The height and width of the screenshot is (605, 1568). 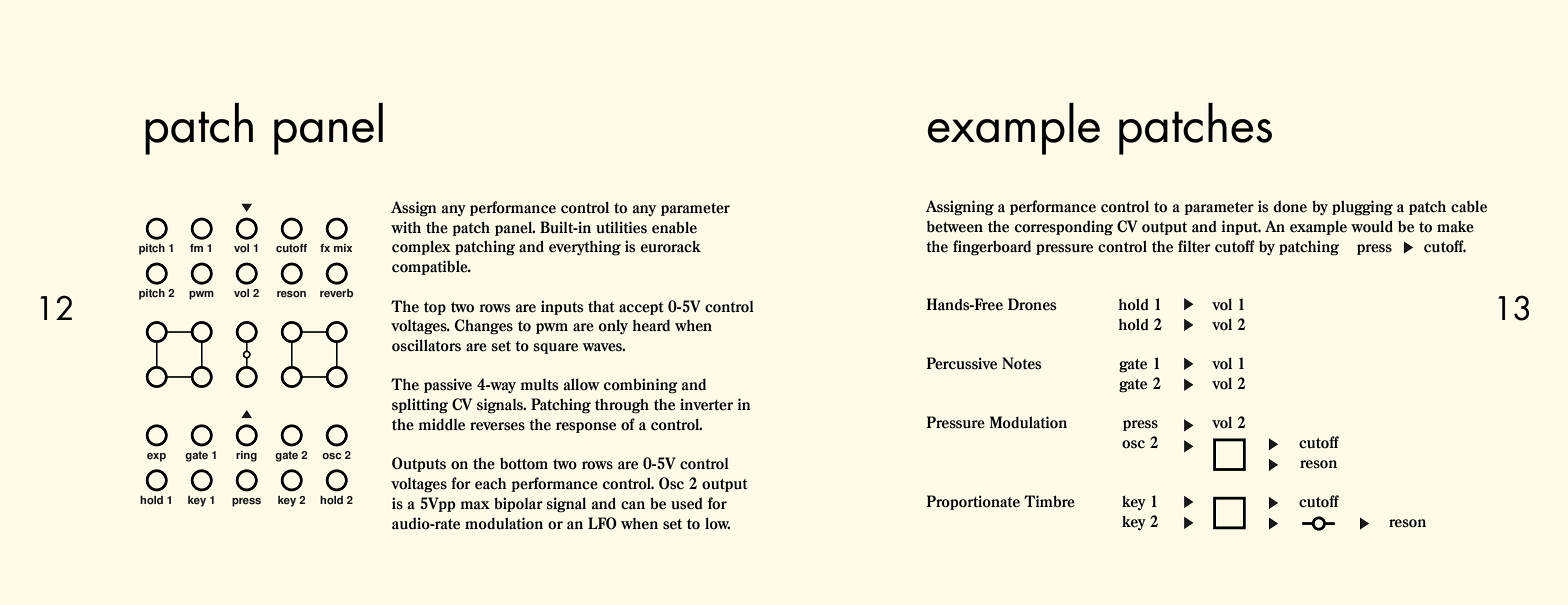 What do you see at coordinates (426, 345) in the screenshot?
I see `oscillators` at bounding box center [426, 345].
